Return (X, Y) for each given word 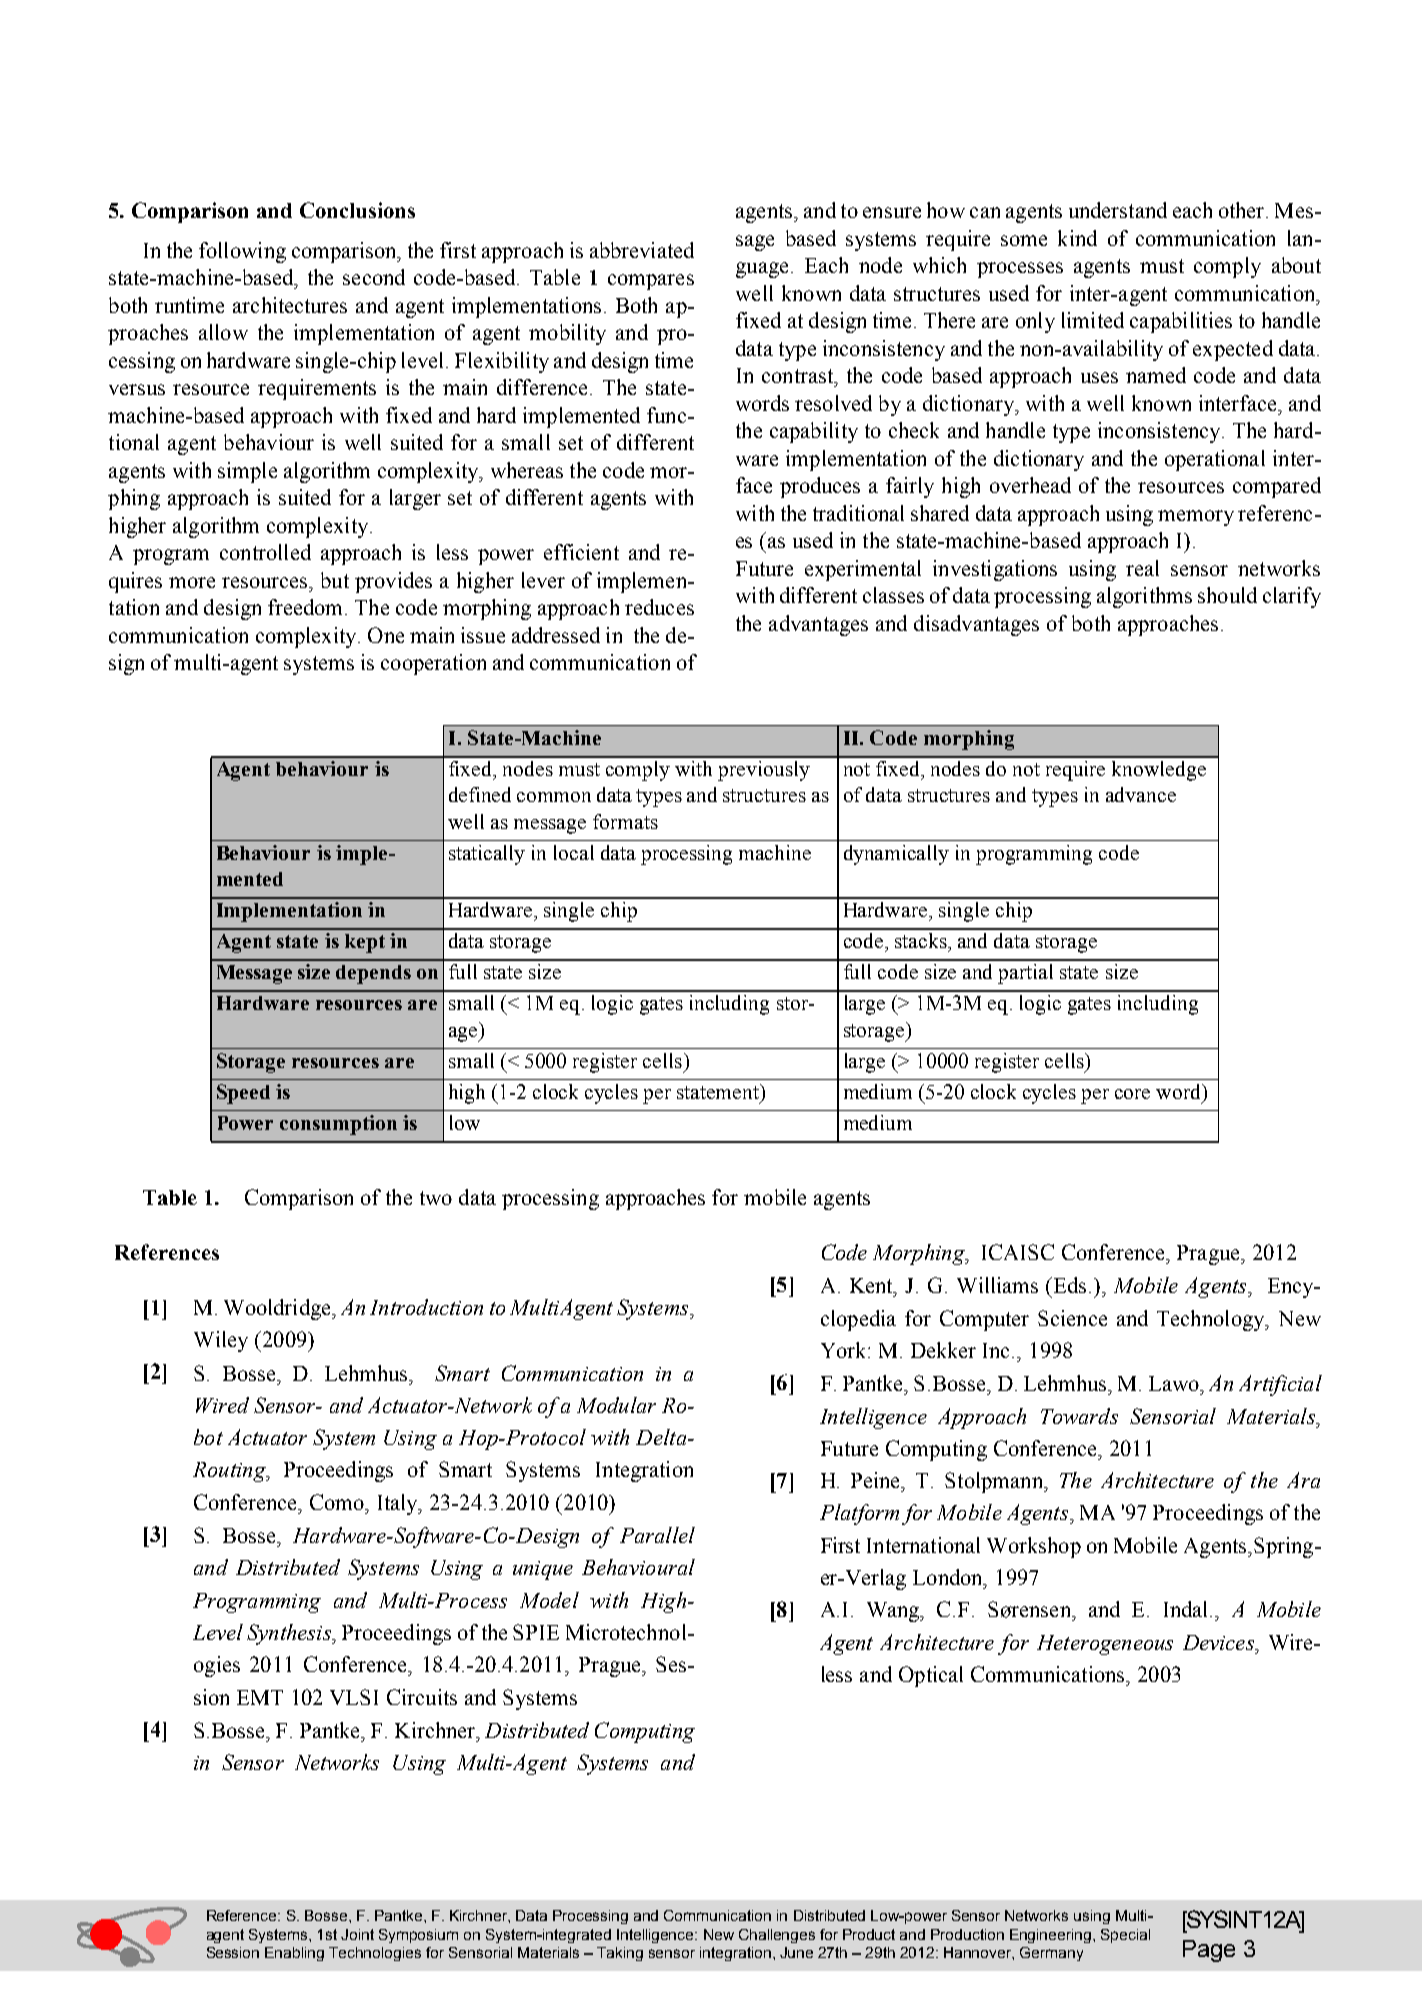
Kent (872, 1285)
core (1132, 1094)
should (1227, 595)
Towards (1079, 1416)
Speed (243, 1094)
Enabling (294, 1954)
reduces (659, 607)
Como (338, 1502)
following (242, 252)
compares (651, 282)
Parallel (657, 1535)
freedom (307, 607)
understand (1118, 210)
